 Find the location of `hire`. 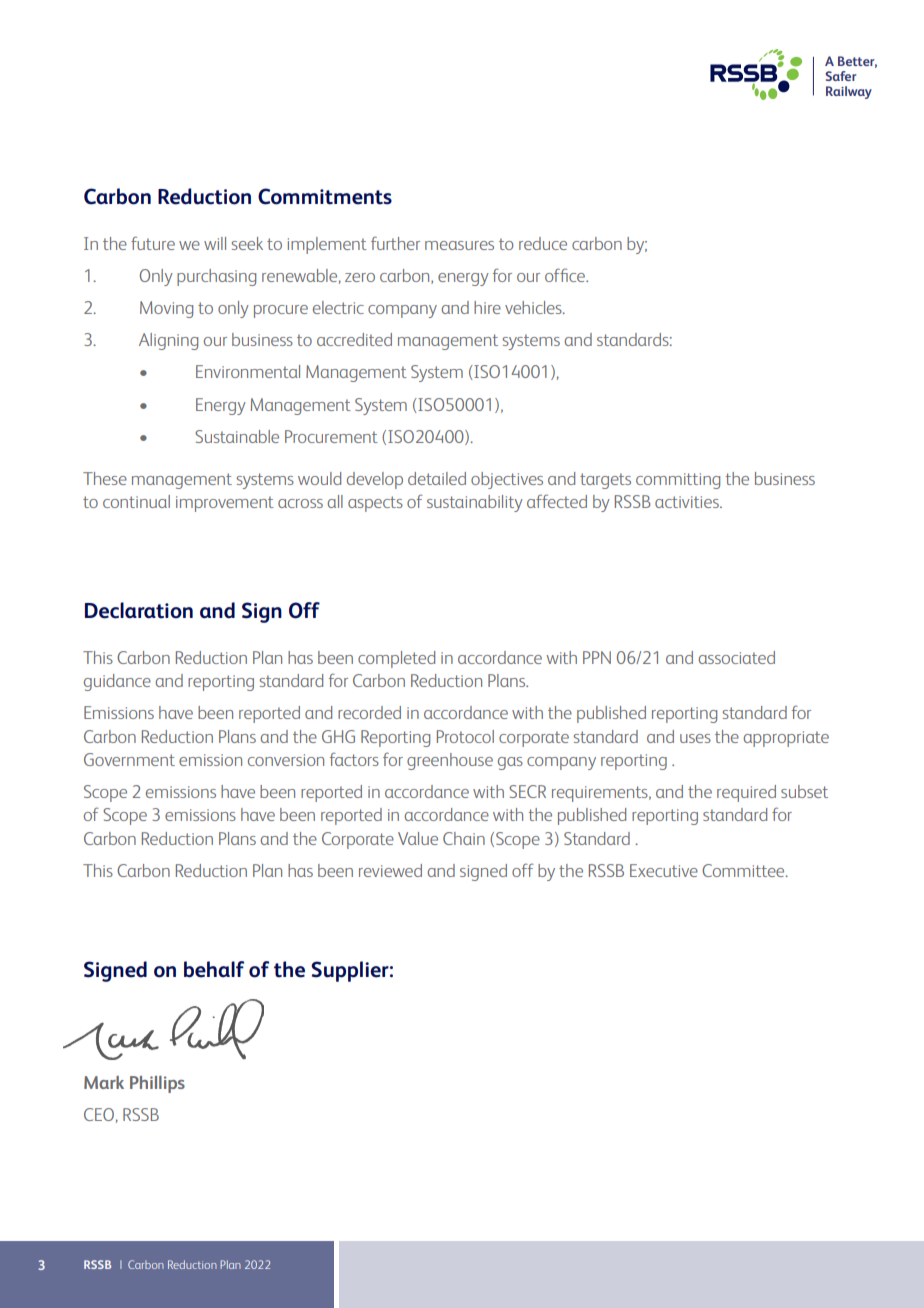

hire is located at coordinates (487, 307).
